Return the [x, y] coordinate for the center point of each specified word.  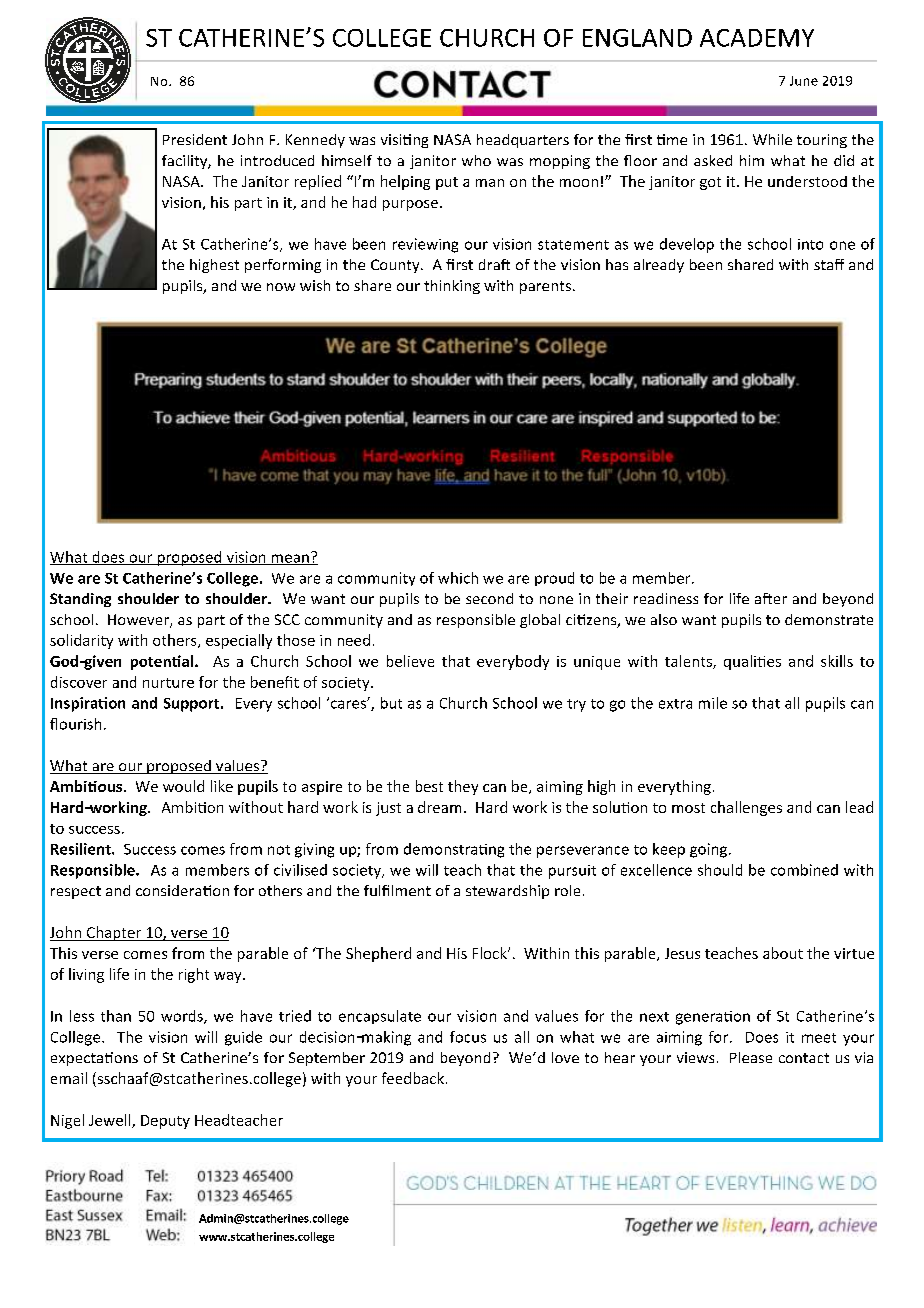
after [771, 598]
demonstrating [454, 850]
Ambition [192, 807]
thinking [452, 287]
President [195, 139]
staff [829, 264]
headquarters [523, 141]
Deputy [165, 1122]
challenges [746, 808]
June [804, 81]
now [281, 287]
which [458, 578]
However [139, 621]
